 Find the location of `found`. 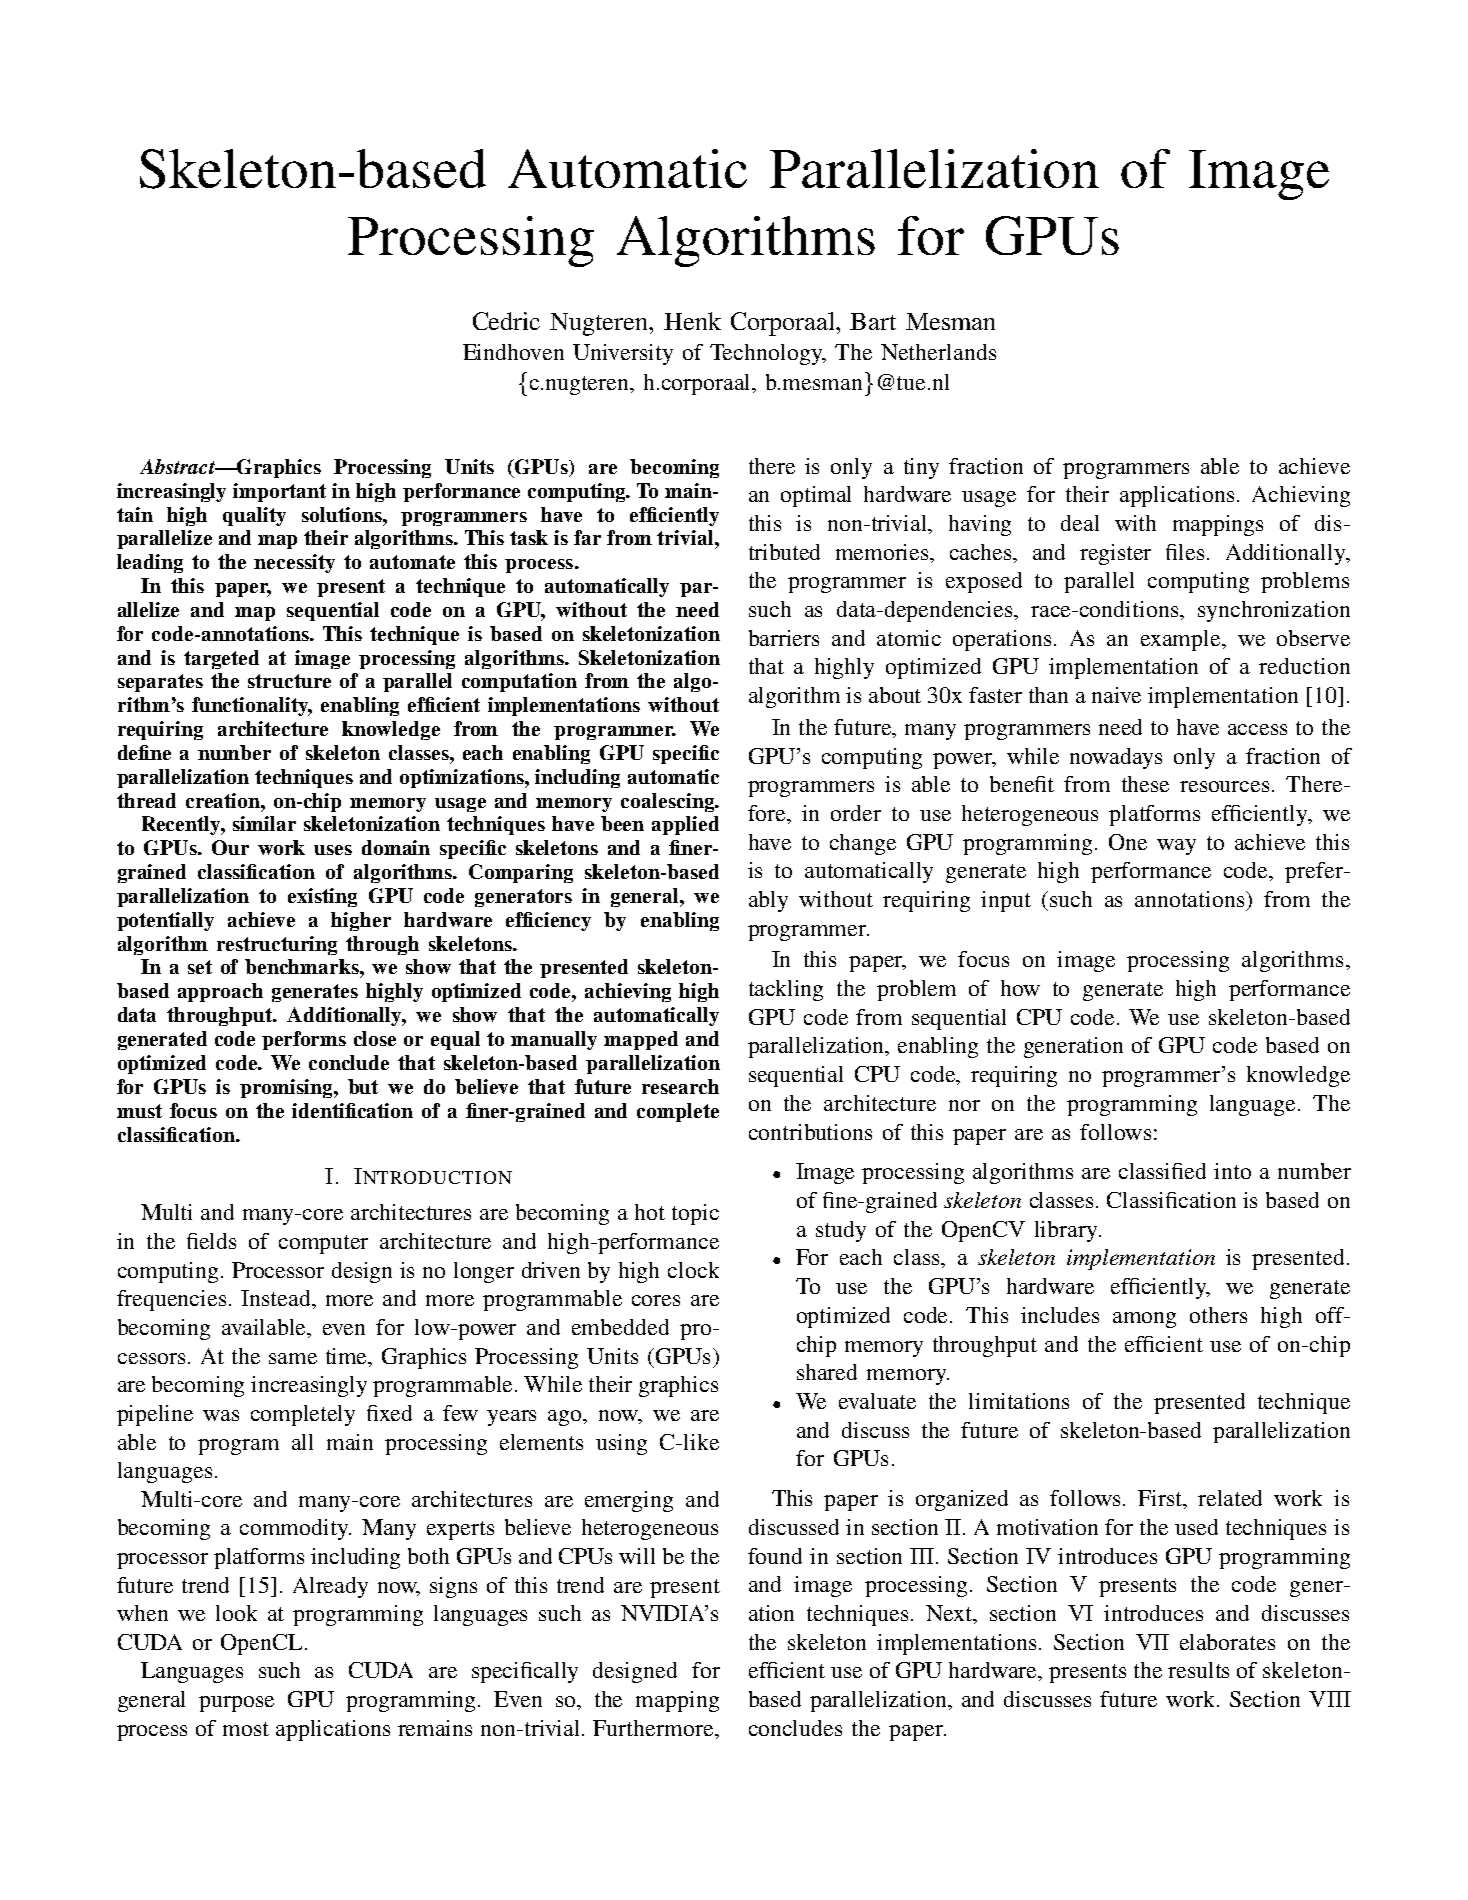

found is located at coordinates (775, 1556).
